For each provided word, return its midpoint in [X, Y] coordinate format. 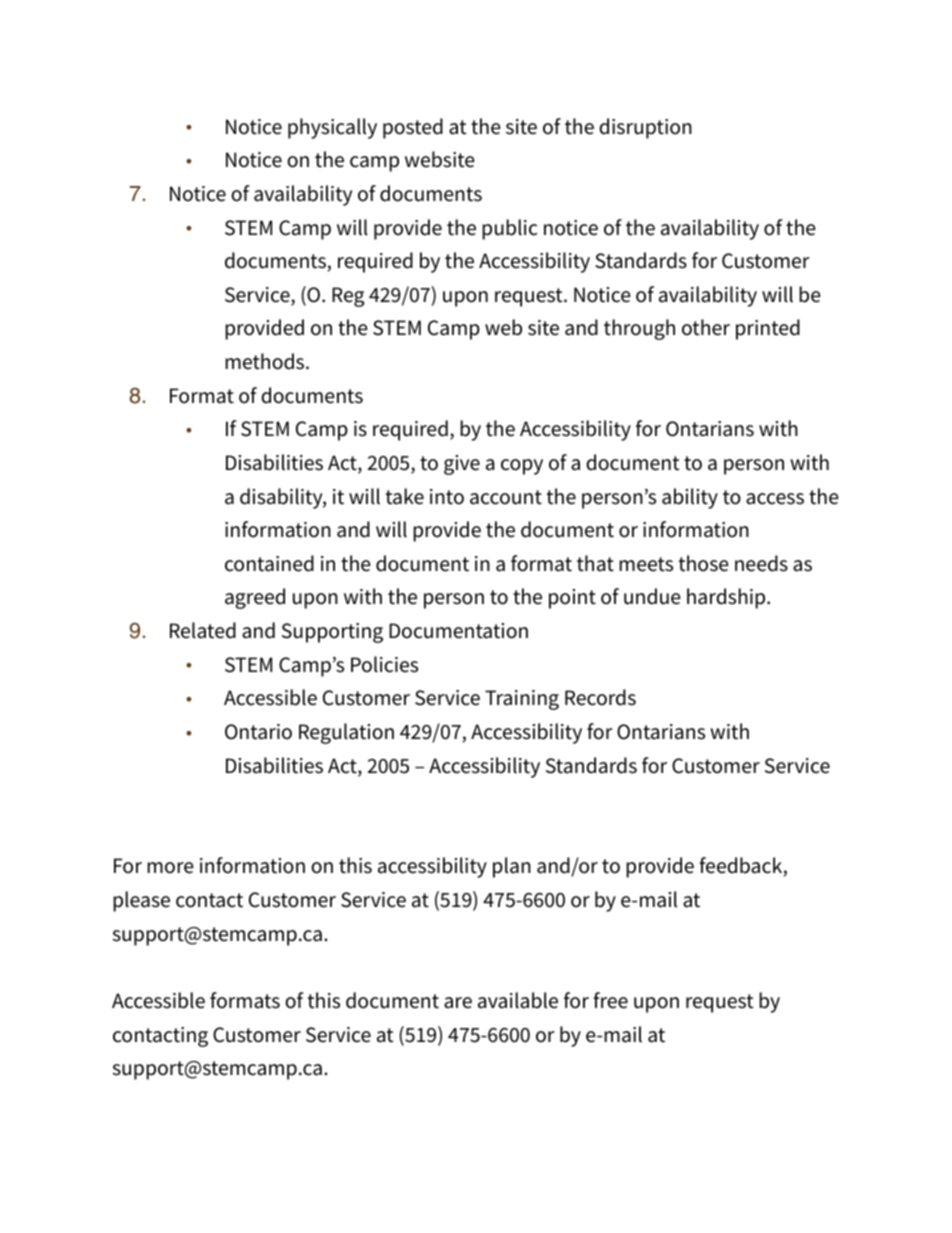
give [462, 465]
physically [332, 128]
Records [600, 697]
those [704, 563]
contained [269, 563]
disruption [645, 128]
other [706, 327]
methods [266, 361]
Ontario [258, 732]
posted [413, 128]
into [447, 497]
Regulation [346, 733]
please [141, 901]
